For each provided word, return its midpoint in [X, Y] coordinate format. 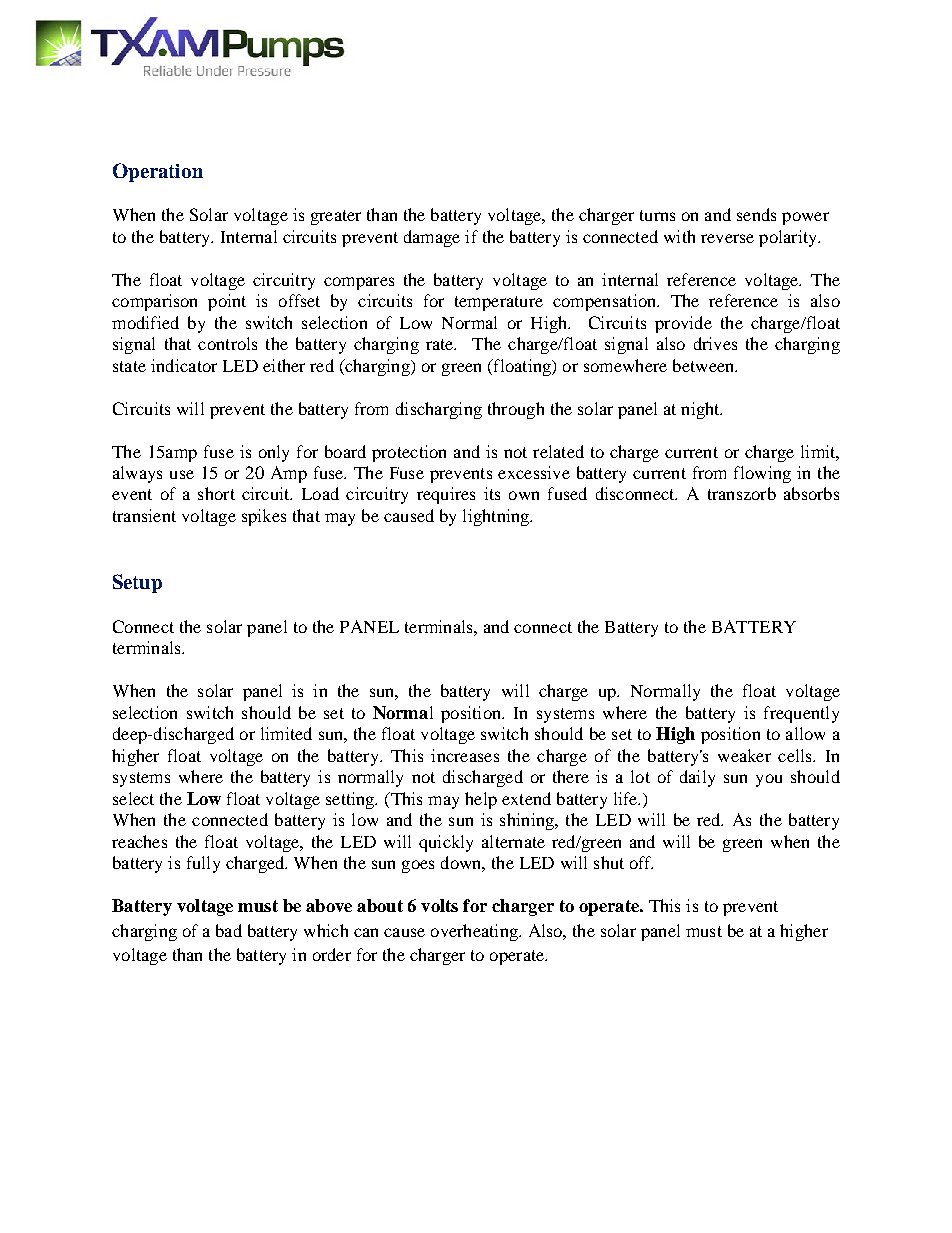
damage [432, 238]
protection [409, 453]
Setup [137, 583]
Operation [158, 172]
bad [229, 930]
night [701, 410]
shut [609, 862]
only [274, 453]
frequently [801, 714]
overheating [475, 932]
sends [756, 214]
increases [465, 755]
